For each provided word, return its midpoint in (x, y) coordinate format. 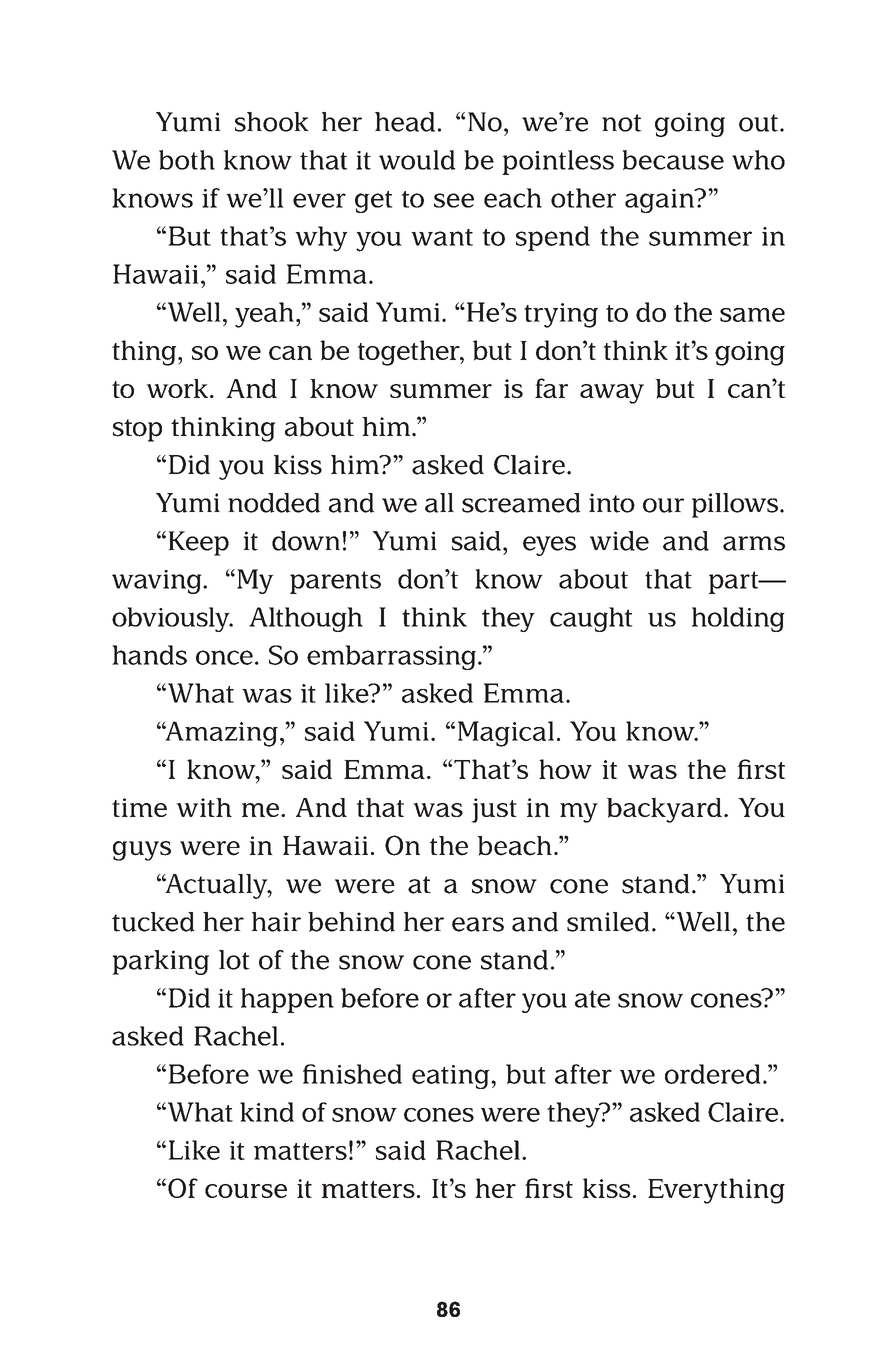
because (673, 160)
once (224, 657)
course (246, 1191)
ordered (713, 1074)
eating (452, 1077)
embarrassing (393, 657)
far (551, 388)
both (187, 160)
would (417, 160)
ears (478, 924)
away (612, 394)
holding (738, 619)
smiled (608, 922)
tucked (153, 922)
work (178, 388)
